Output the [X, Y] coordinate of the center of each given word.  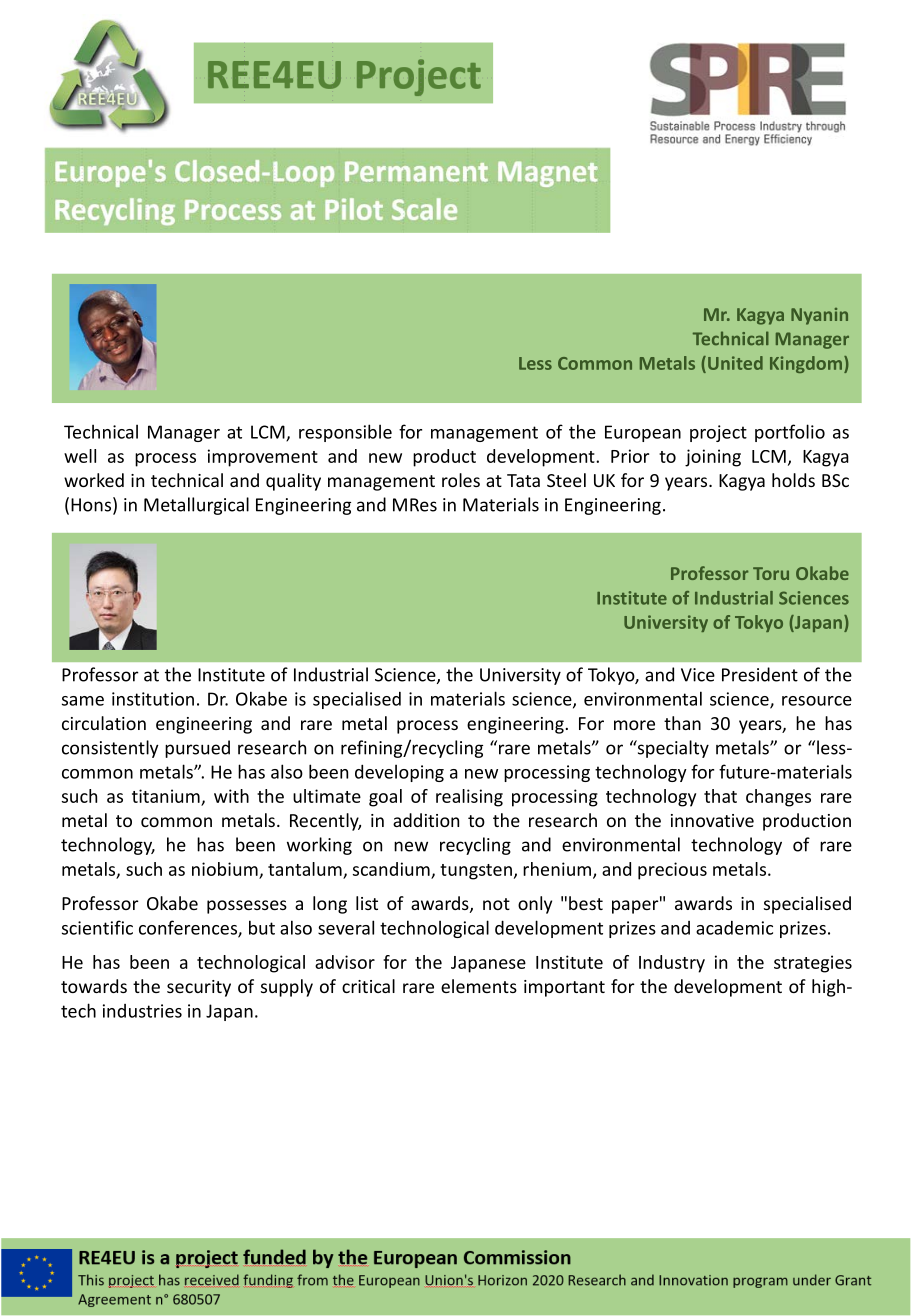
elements [479, 986]
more [634, 725]
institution [153, 699]
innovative [712, 820]
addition [426, 820]
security [199, 988]
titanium [166, 796]
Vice [698, 675]
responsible [345, 433]
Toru [771, 573]
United [735, 363]
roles [461, 480]
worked [94, 480]
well [80, 456]
